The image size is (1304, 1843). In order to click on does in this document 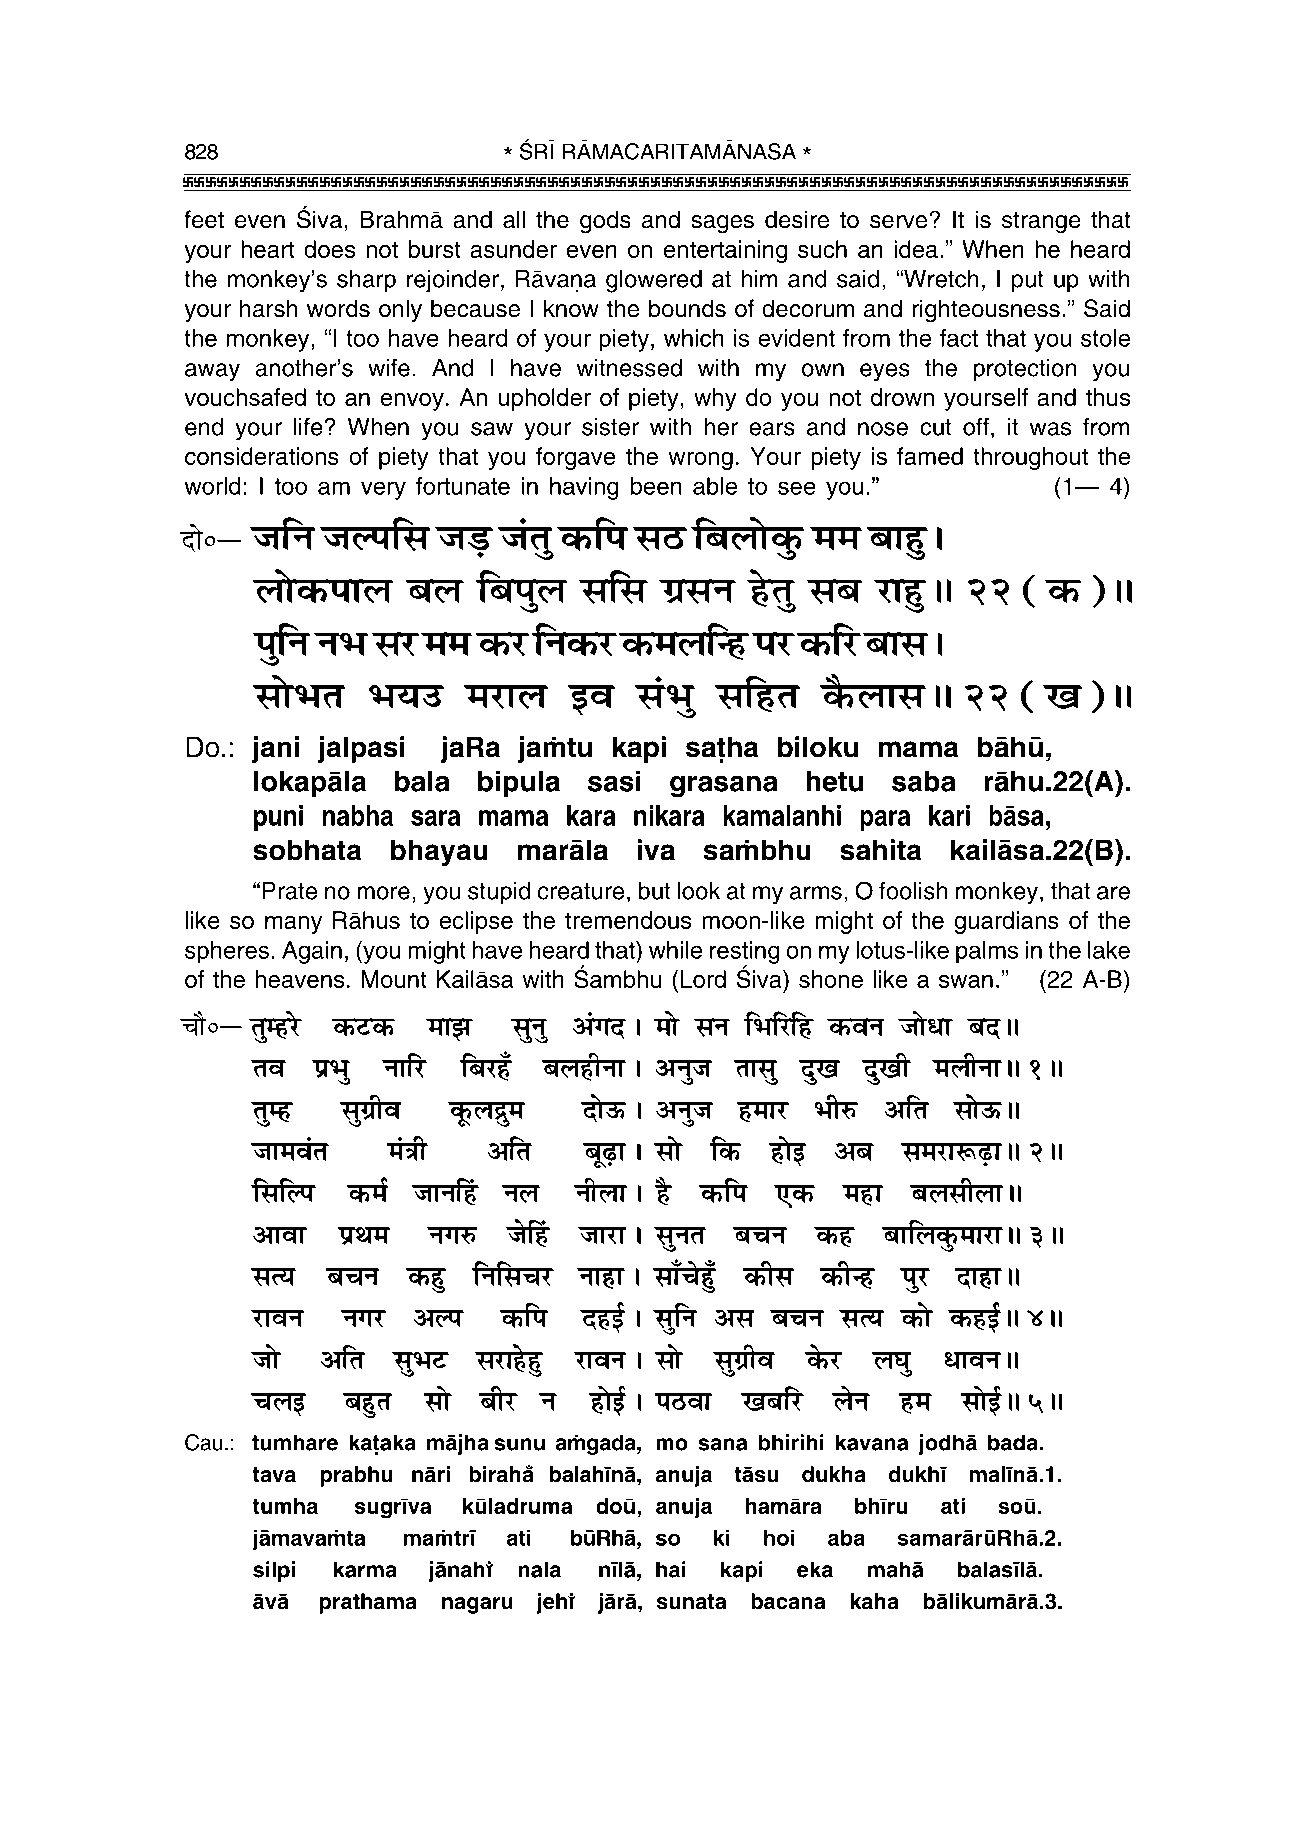, I will do `click(329, 249)`.
